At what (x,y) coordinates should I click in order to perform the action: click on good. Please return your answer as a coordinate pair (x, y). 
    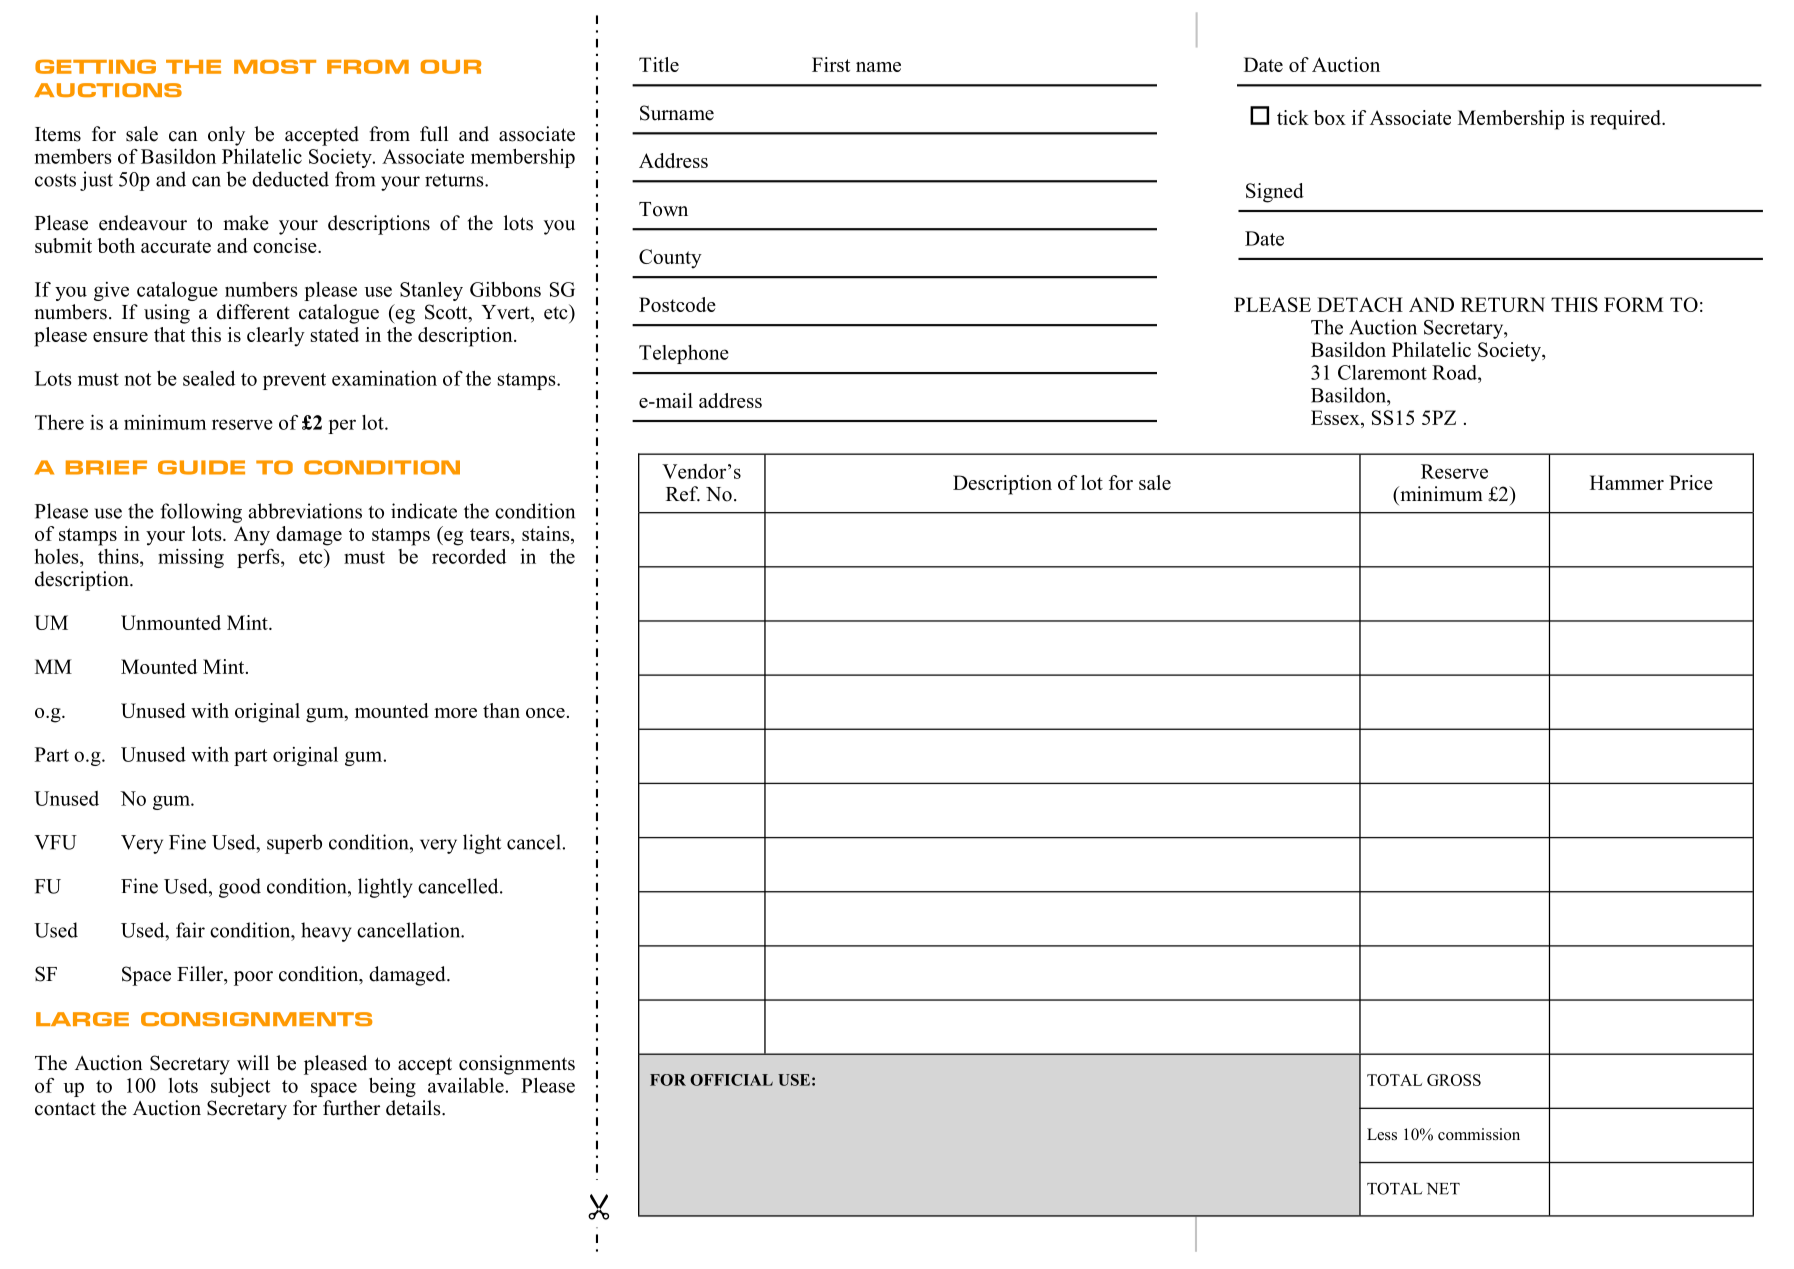
    Looking at the image, I should click on (240, 888).
